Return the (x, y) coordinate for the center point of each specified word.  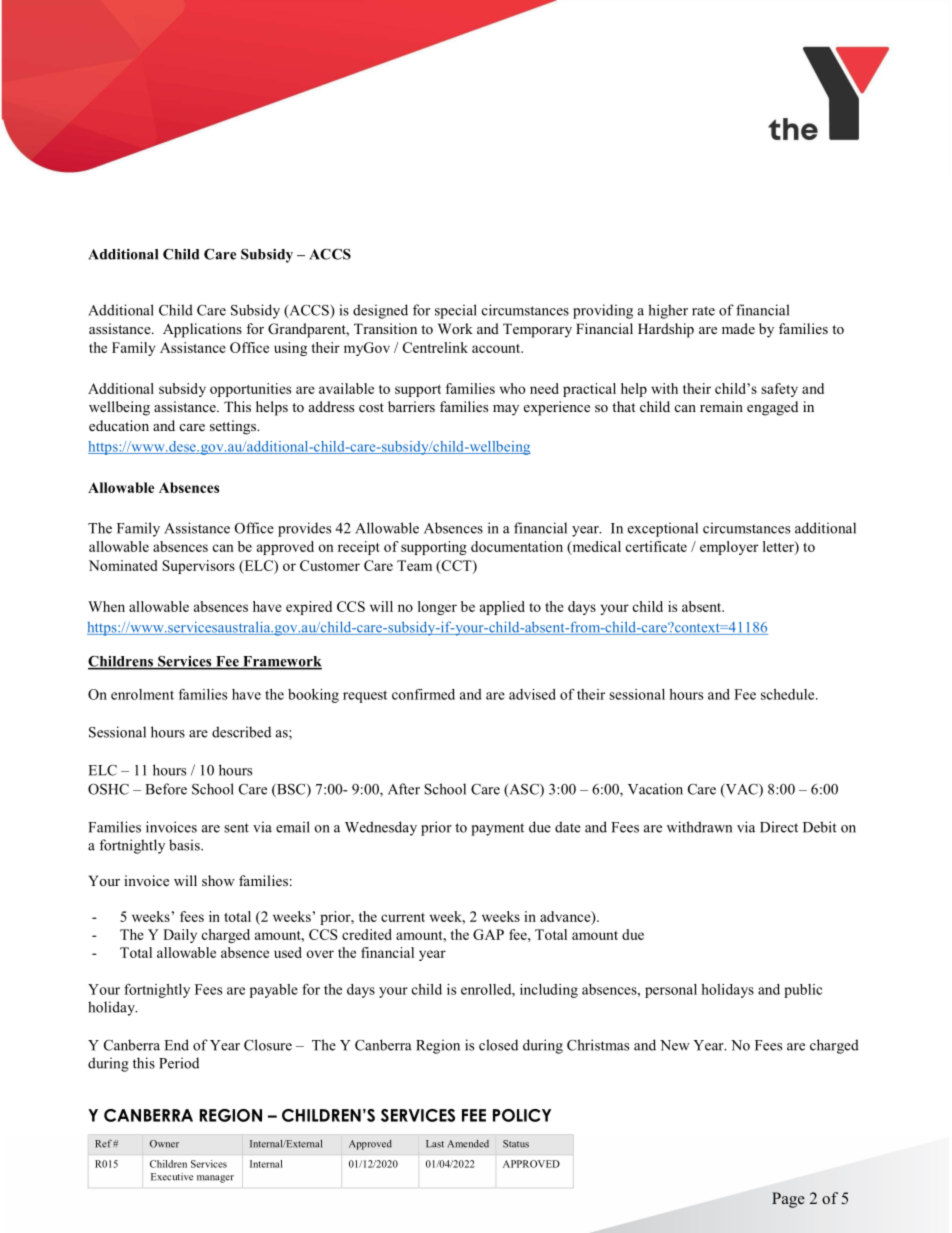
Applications (202, 330)
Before (166, 789)
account (497, 348)
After (404, 789)
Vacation (655, 789)
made (738, 328)
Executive (172, 1177)
